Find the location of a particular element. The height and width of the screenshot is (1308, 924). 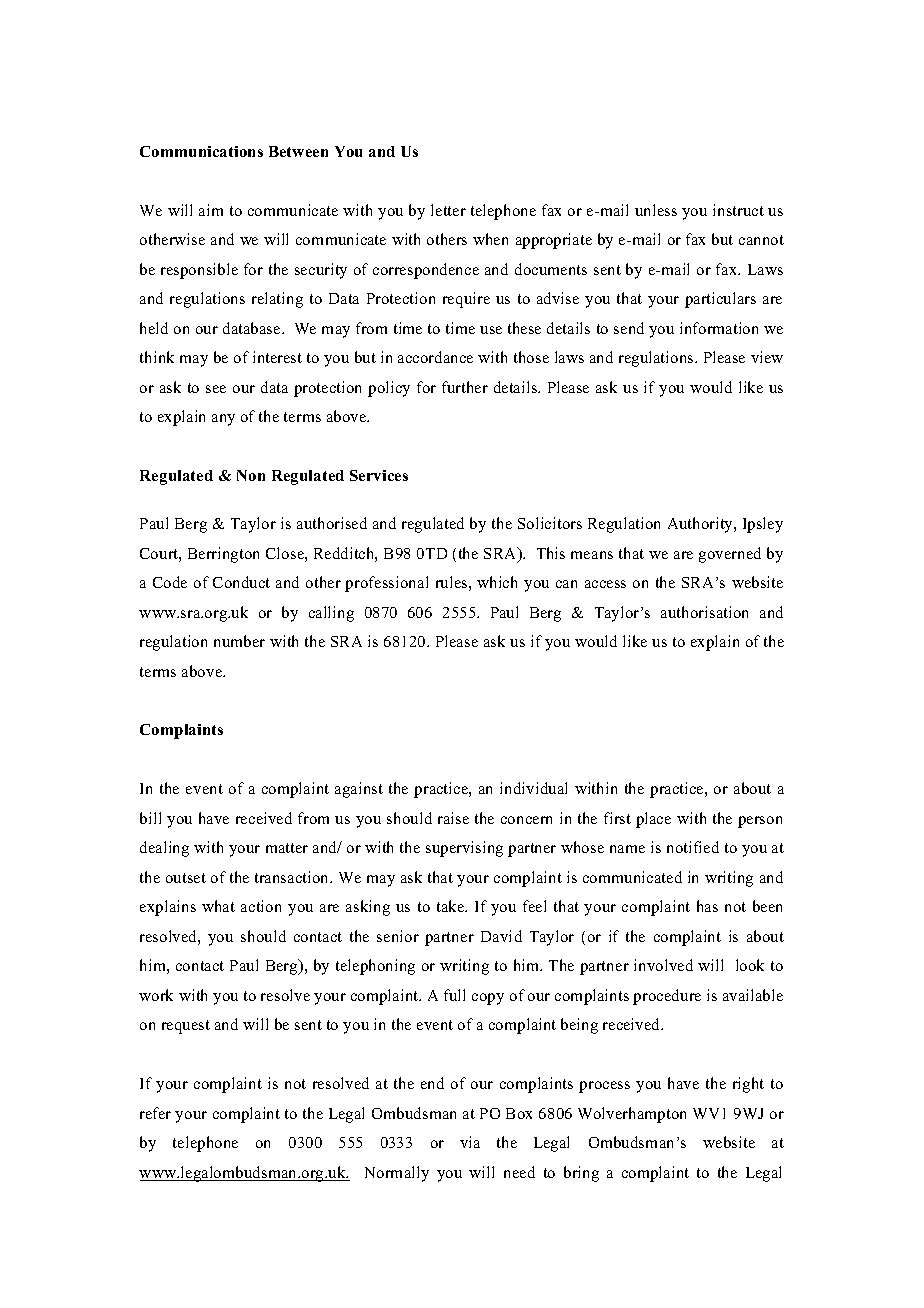

authorisation is located at coordinates (704, 612).
